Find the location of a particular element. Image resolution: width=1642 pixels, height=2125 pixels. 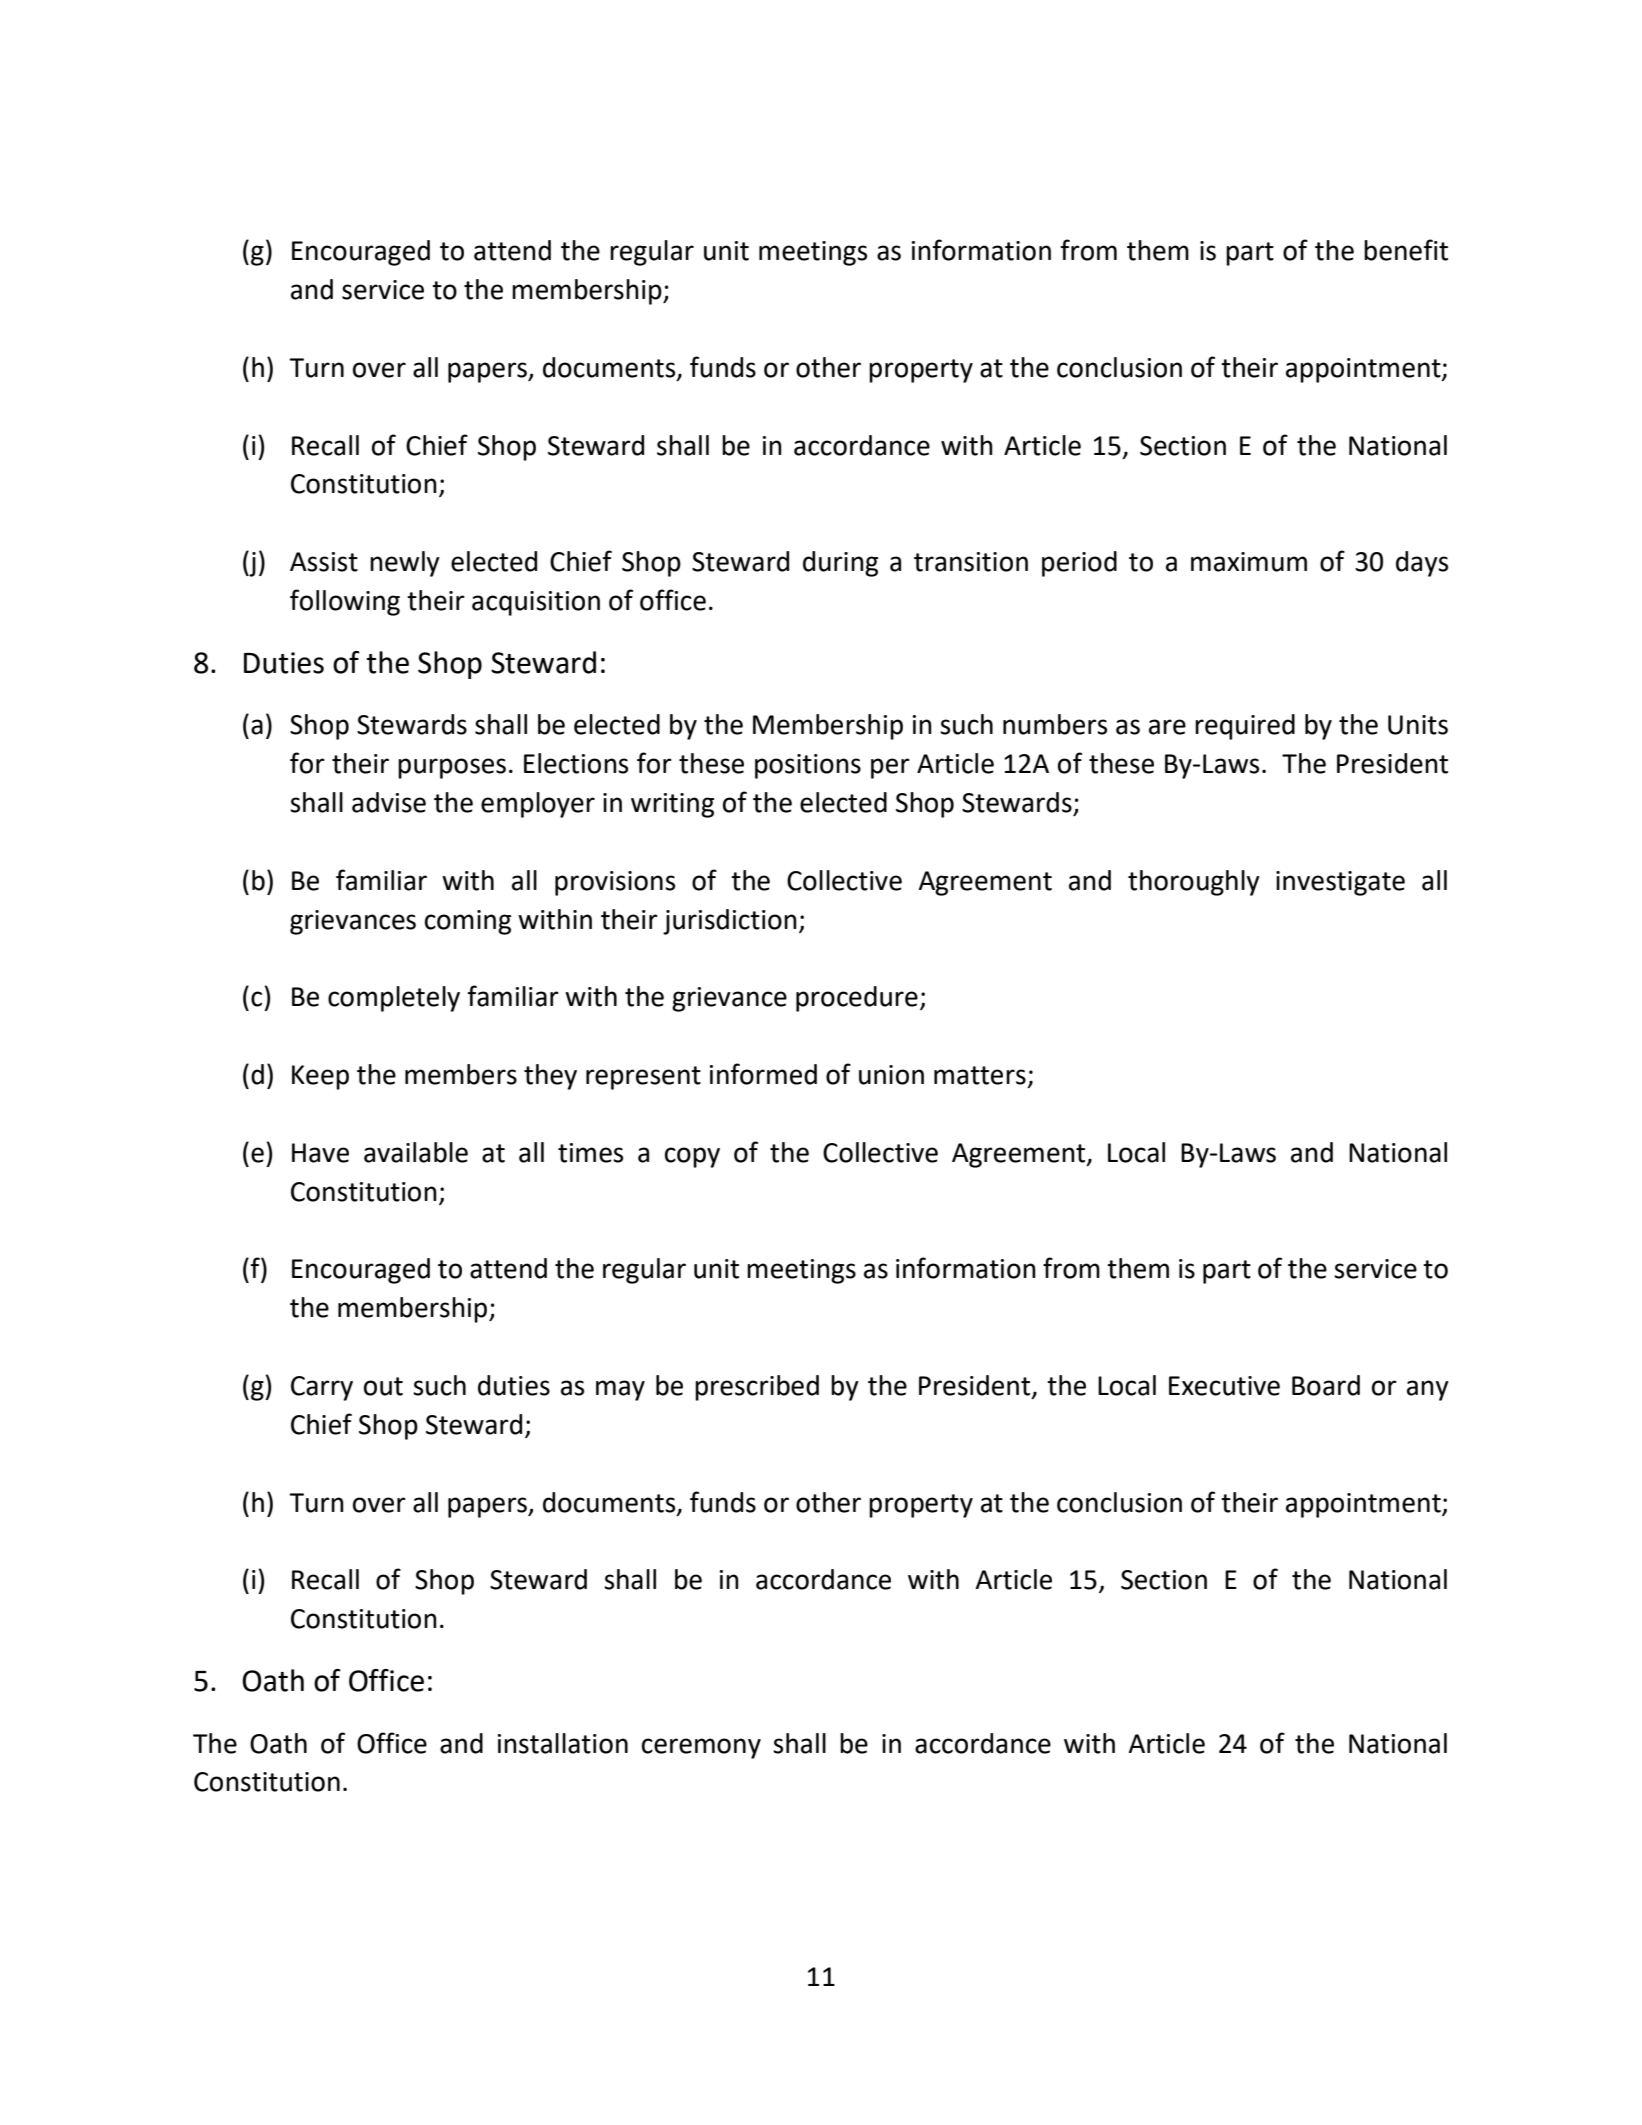

completely is located at coordinates (394, 999).
